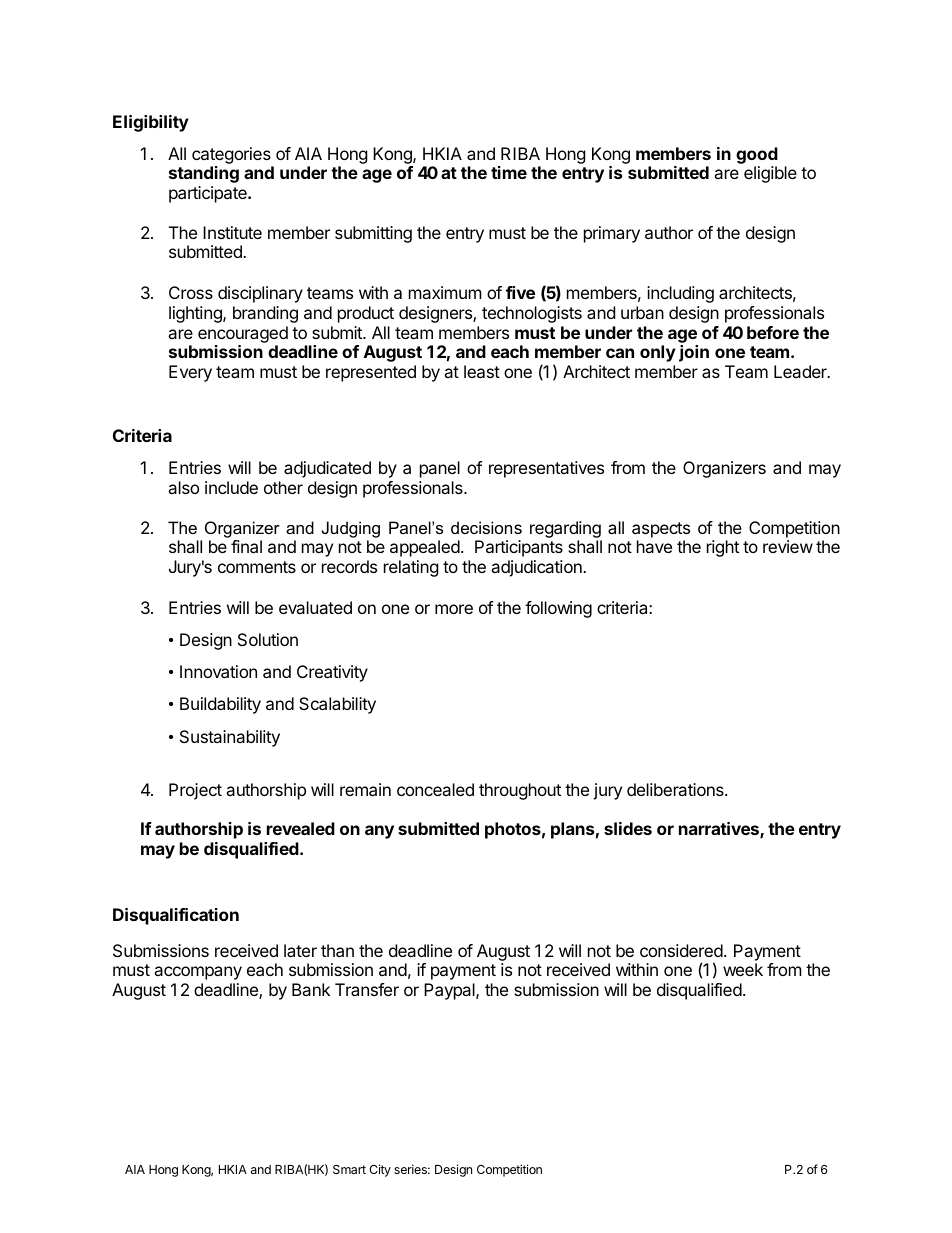 This document has width=952, height=1233. What do you see at coordinates (232, 157) in the document?
I see `categories` at bounding box center [232, 157].
